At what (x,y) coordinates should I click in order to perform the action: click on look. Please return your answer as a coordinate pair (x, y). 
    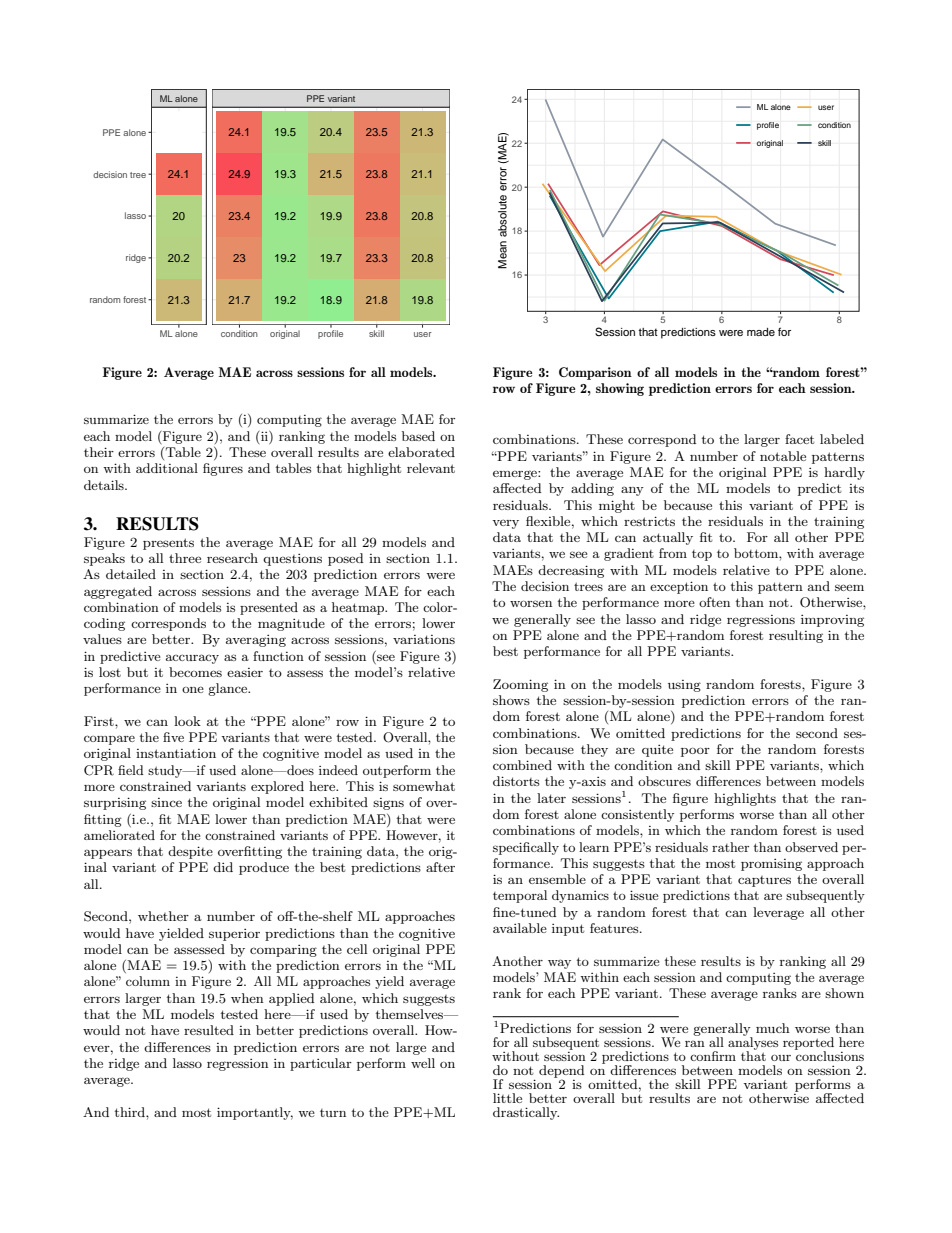
    Looking at the image, I should click on (187, 721).
